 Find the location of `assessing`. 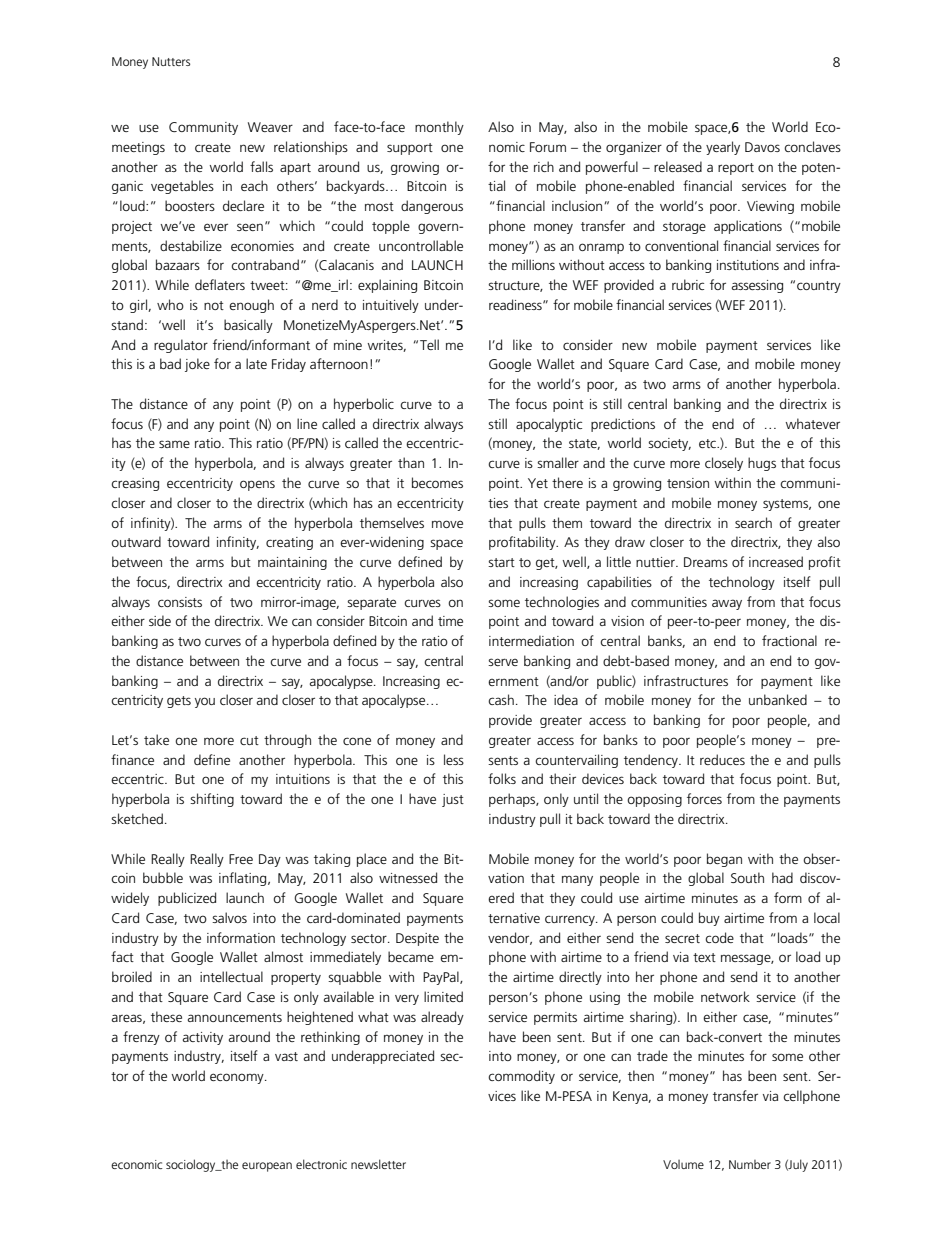

assessing is located at coordinates (757, 286).
